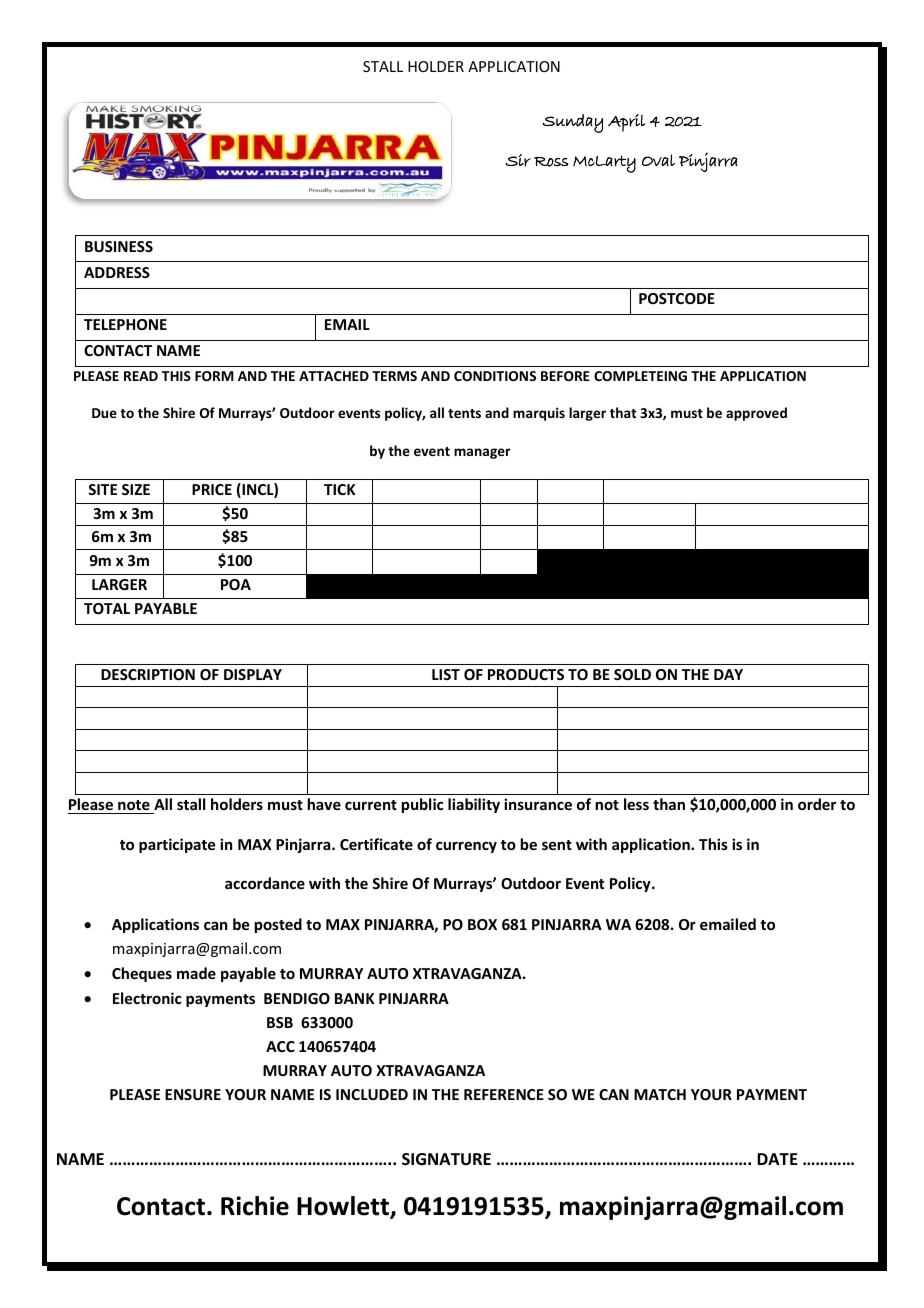 This screenshot has width=924, height=1308. Describe the element at coordinates (482, 453) in the screenshot. I see `manager` at that location.
